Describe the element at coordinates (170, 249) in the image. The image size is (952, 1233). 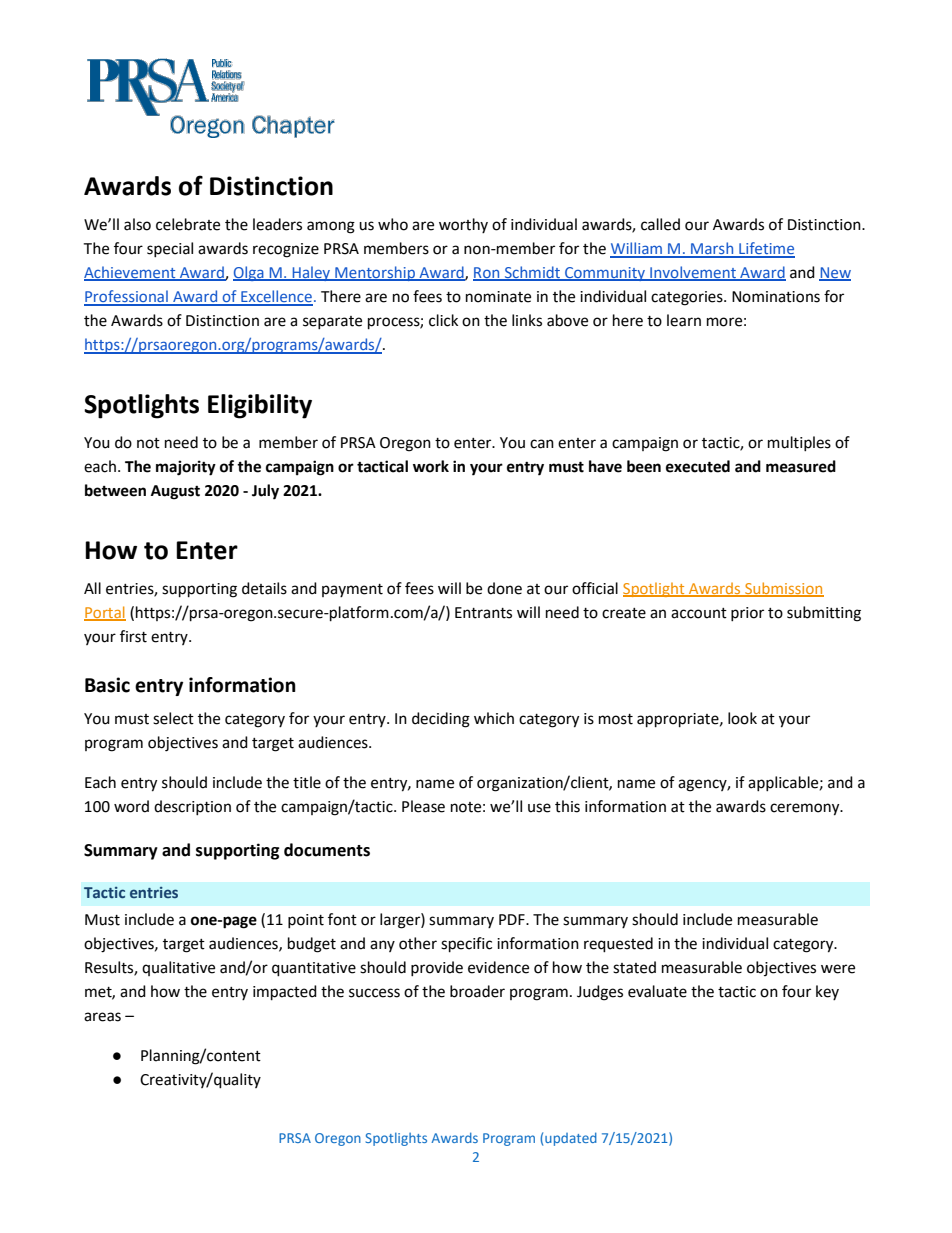
I see `special` at that location.
